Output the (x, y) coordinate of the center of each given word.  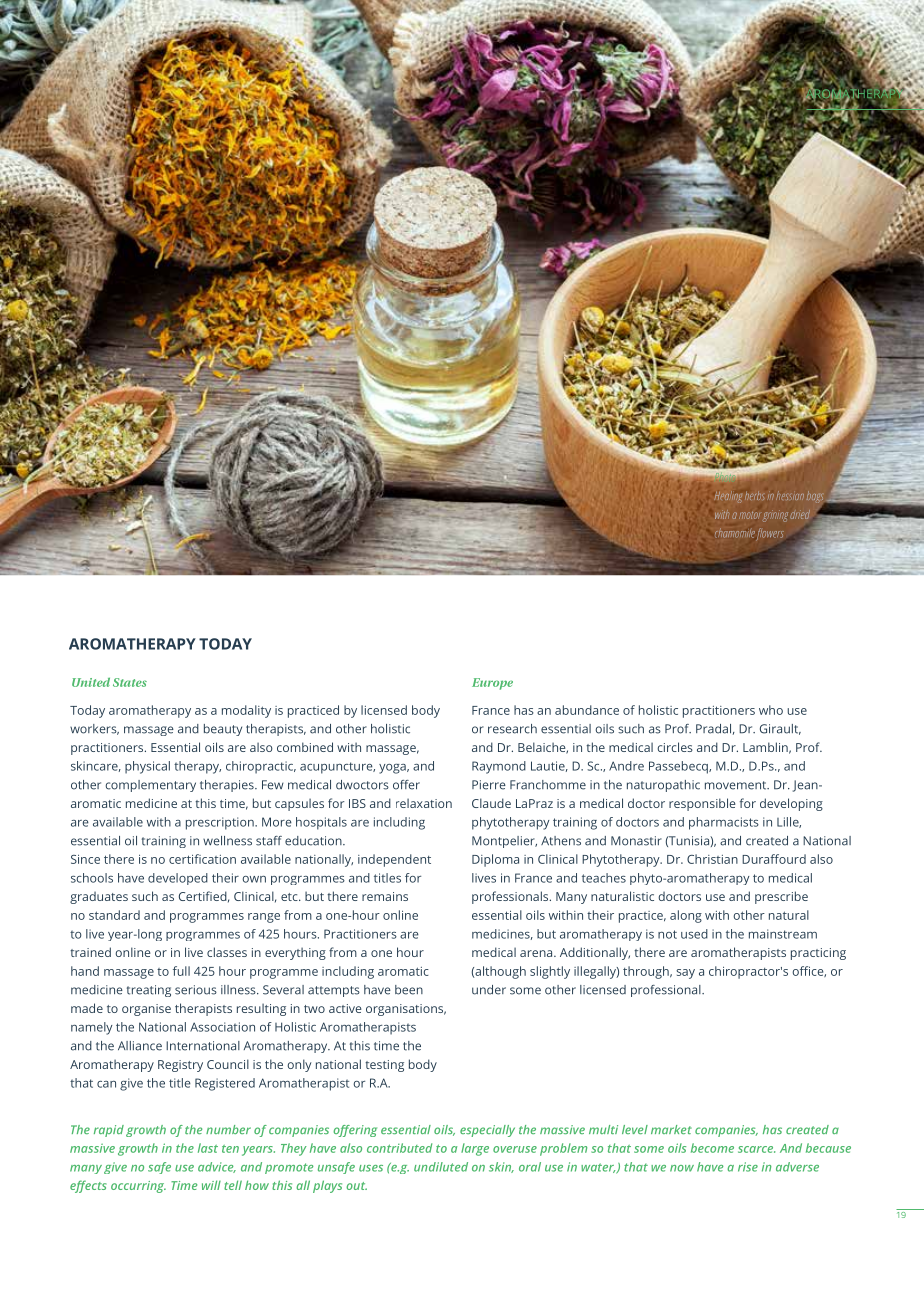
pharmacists (724, 823)
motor (749, 515)
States (130, 682)
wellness (227, 841)
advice (217, 1167)
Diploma (495, 860)
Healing (728, 497)
